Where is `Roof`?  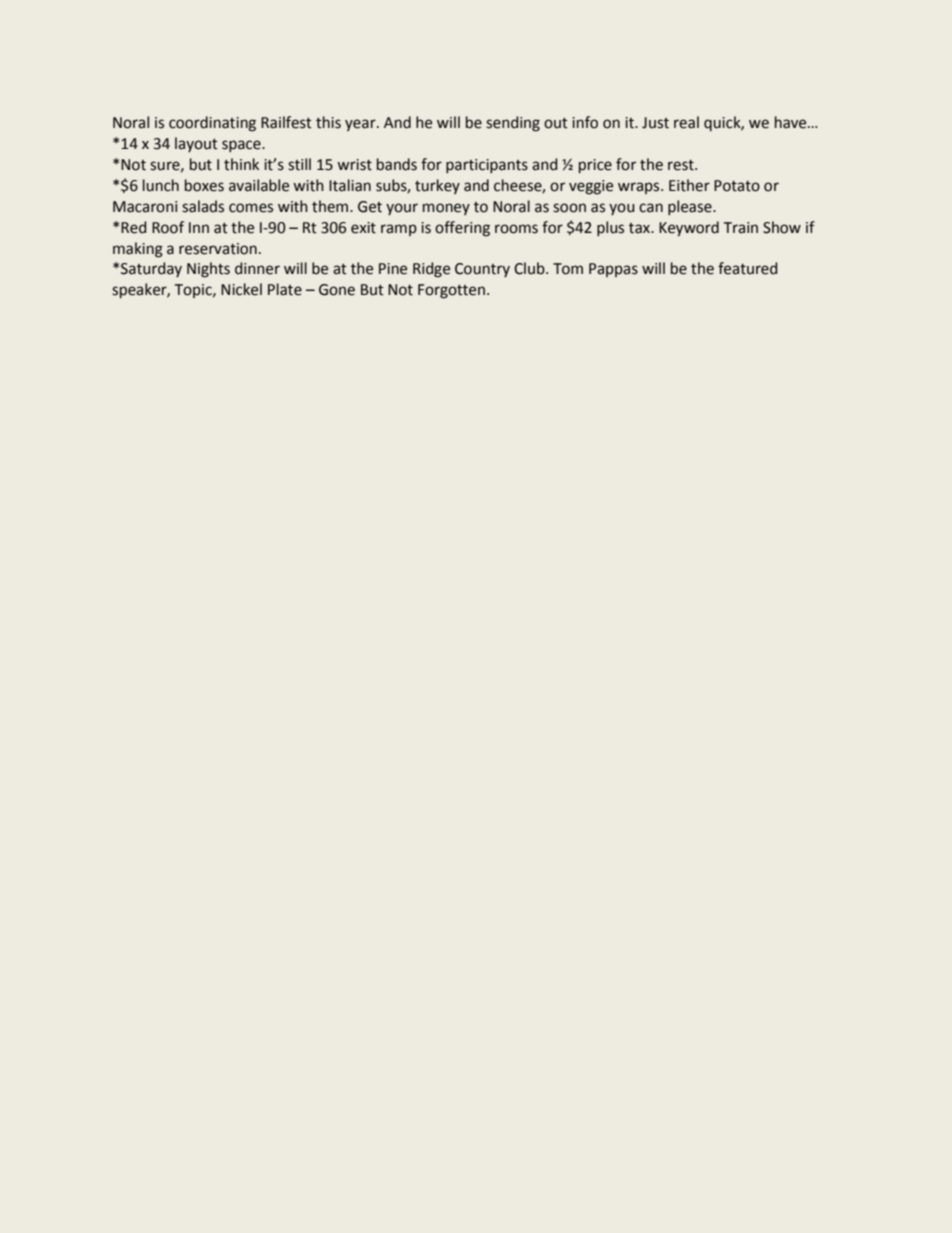
Roof is located at coordinates (168, 227).
